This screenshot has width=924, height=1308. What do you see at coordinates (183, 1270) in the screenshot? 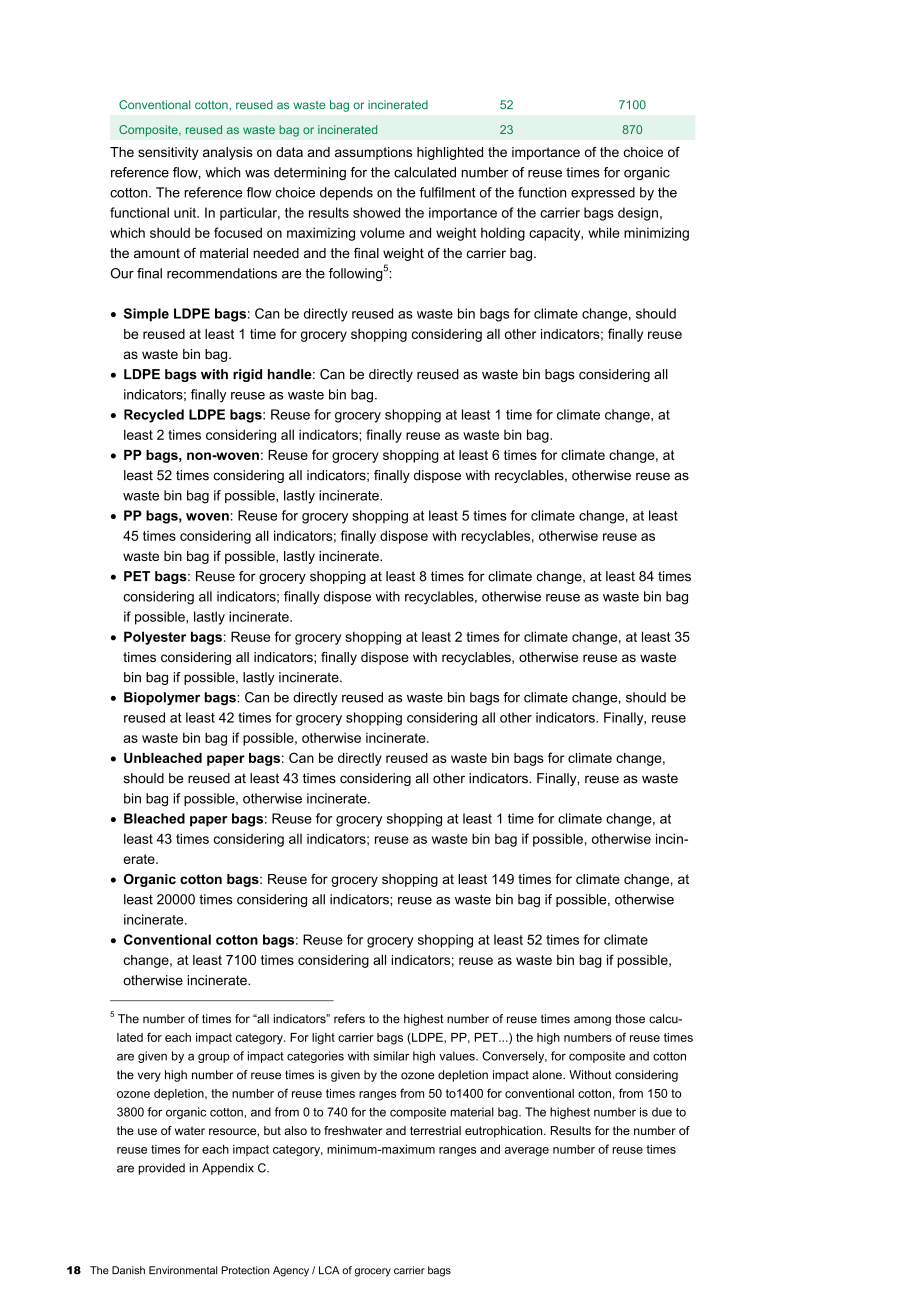
I see `Environmental` at bounding box center [183, 1270].
